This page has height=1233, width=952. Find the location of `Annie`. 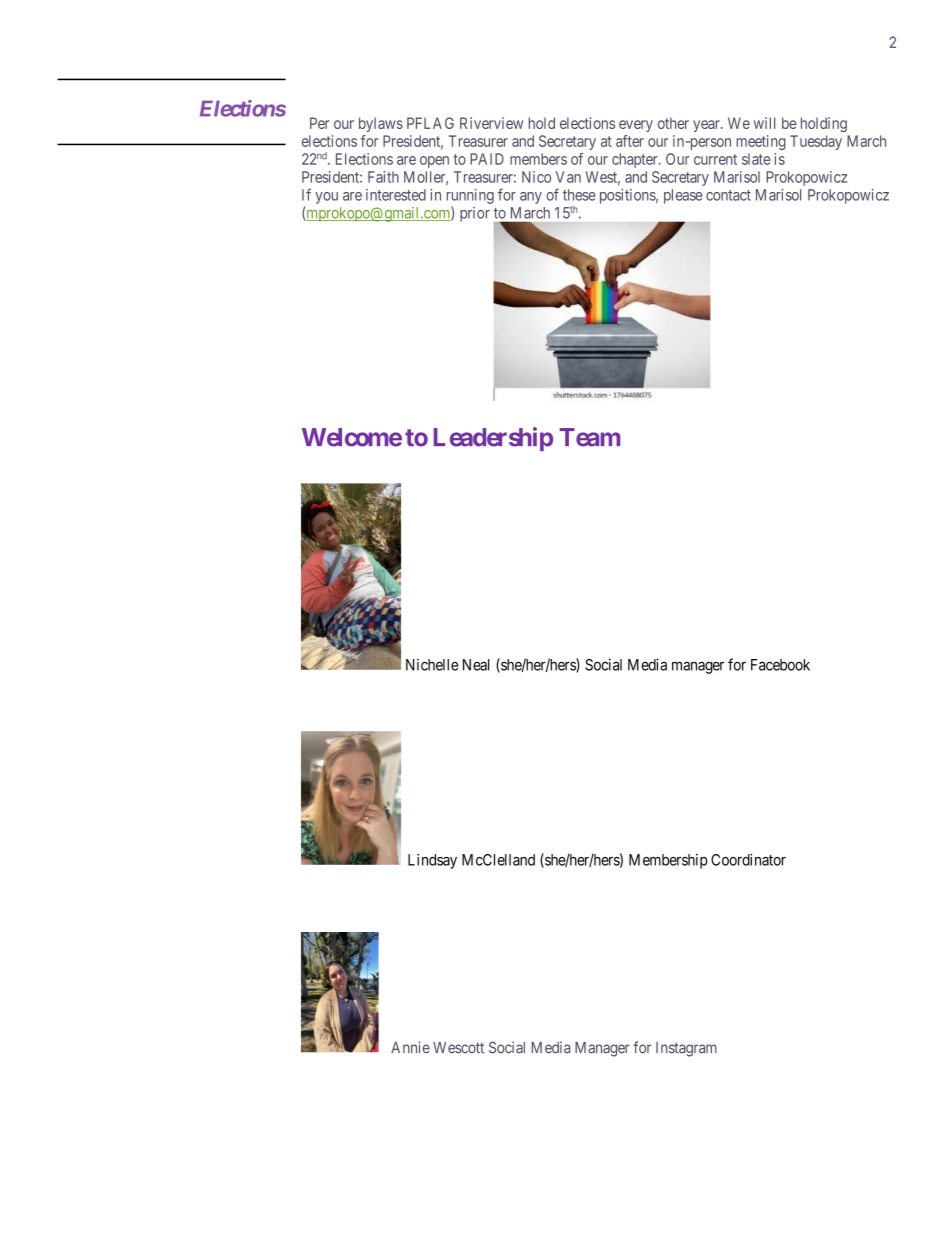

Annie is located at coordinates (410, 1047).
